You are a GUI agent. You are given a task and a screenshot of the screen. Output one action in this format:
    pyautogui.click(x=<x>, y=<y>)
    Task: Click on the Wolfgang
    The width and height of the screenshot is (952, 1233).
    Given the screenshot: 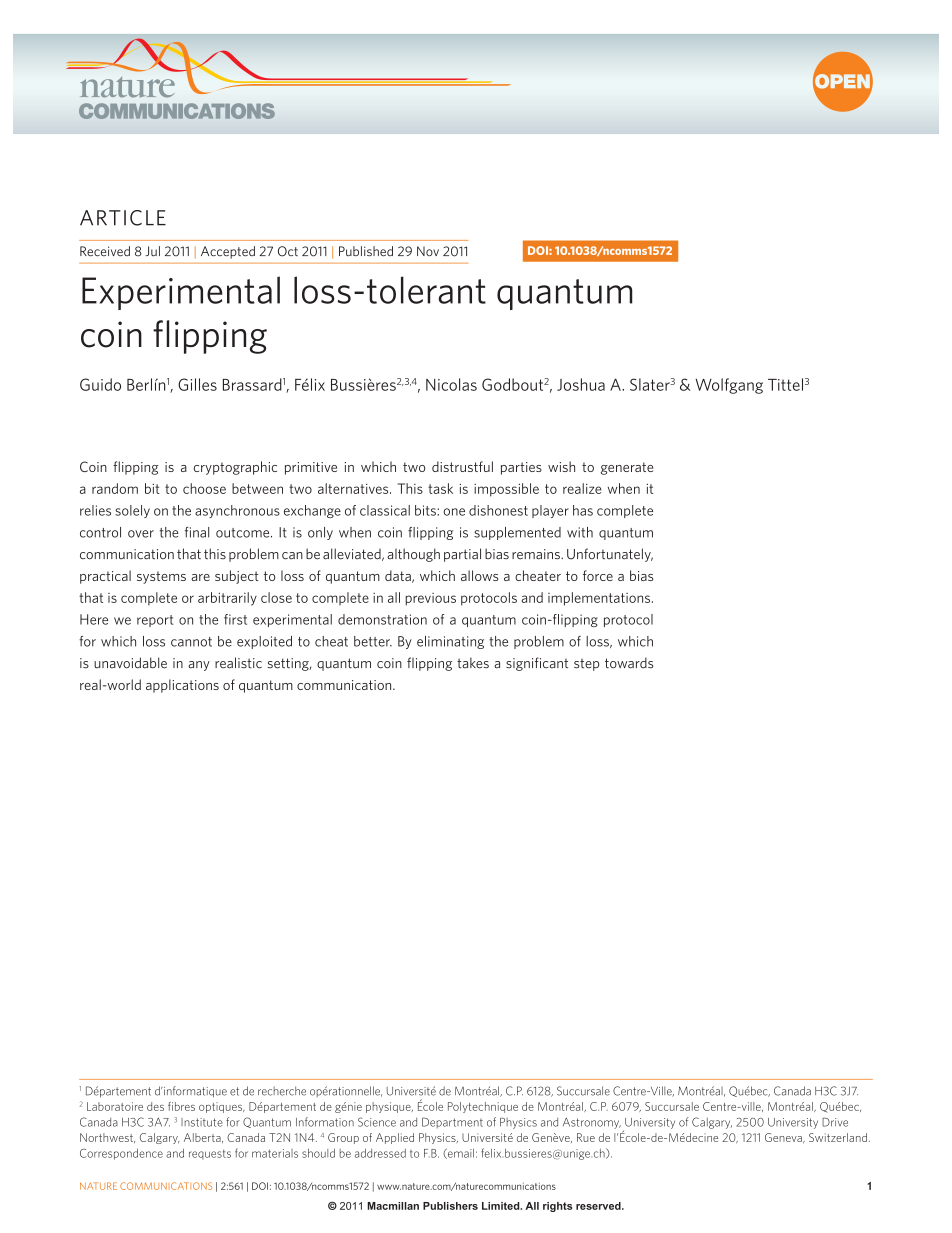 What is the action you would take?
    pyautogui.click(x=729, y=386)
